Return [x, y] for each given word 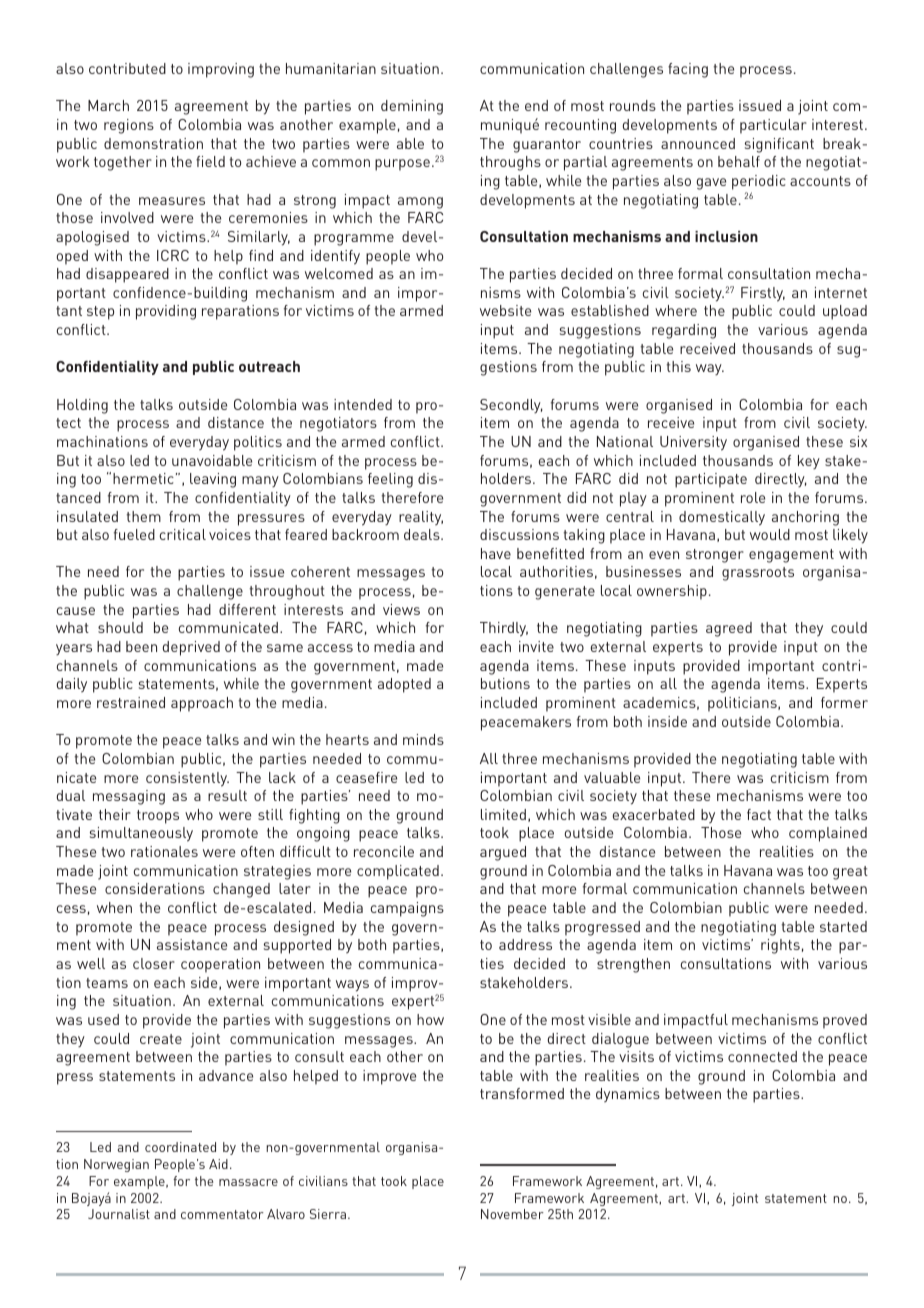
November [512, 1214]
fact [759, 814]
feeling [390, 480]
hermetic [143, 478]
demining [412, 107]
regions [129, 126]
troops [158, 817]
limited [503, 814]
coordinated [180, 1147]
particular [773, 126]
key [809, 462]
